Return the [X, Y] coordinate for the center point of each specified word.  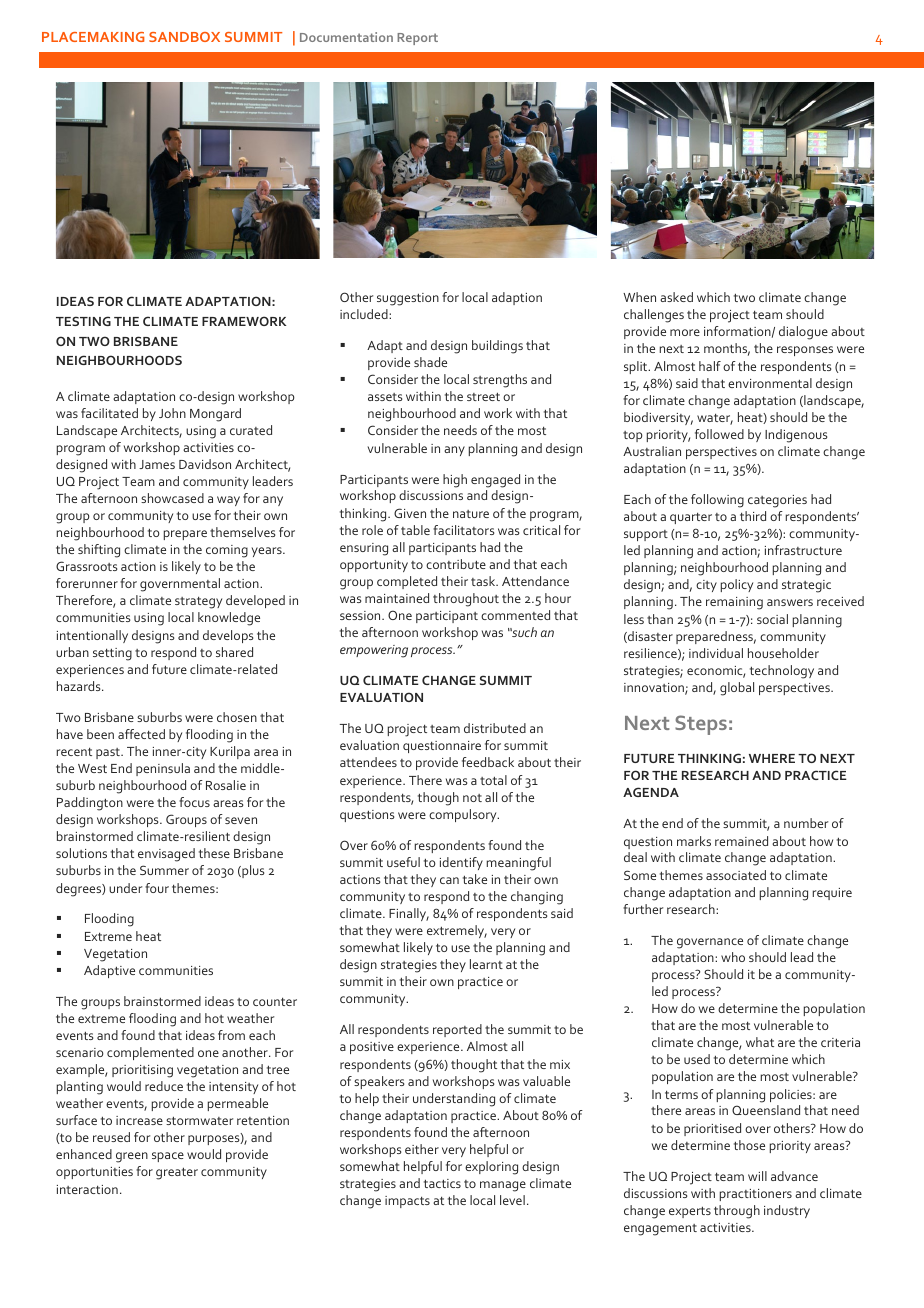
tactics [442, 1183]
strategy [198, 602]
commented [515, 615]
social [772, 619]
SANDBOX [184, 37]
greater [177, 1173]
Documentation [346, 37]
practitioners [756, 1195]
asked [676, 297]
